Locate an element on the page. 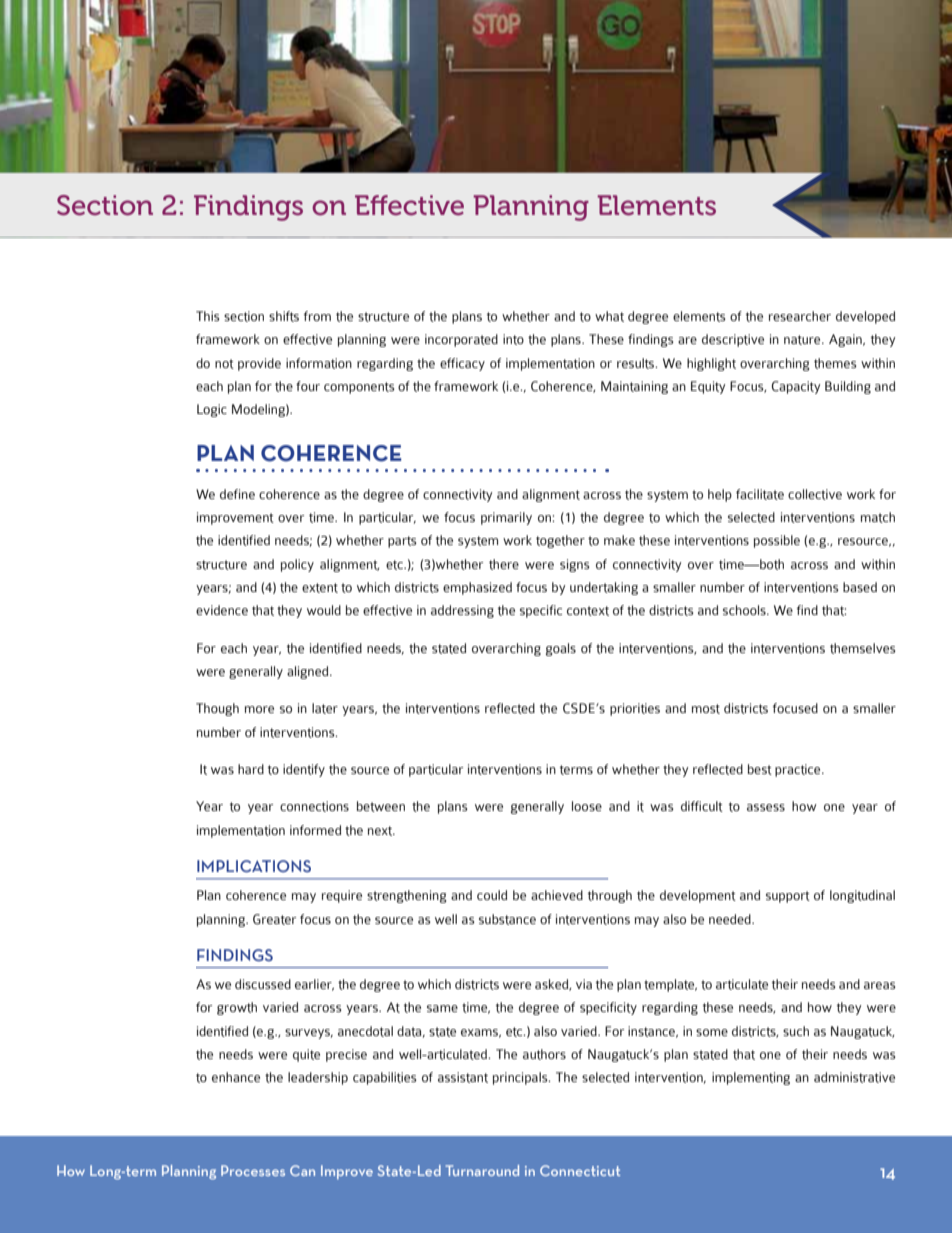 The height and width of the document is (1233, 952). primarily is located at coordinates (506, 518).
